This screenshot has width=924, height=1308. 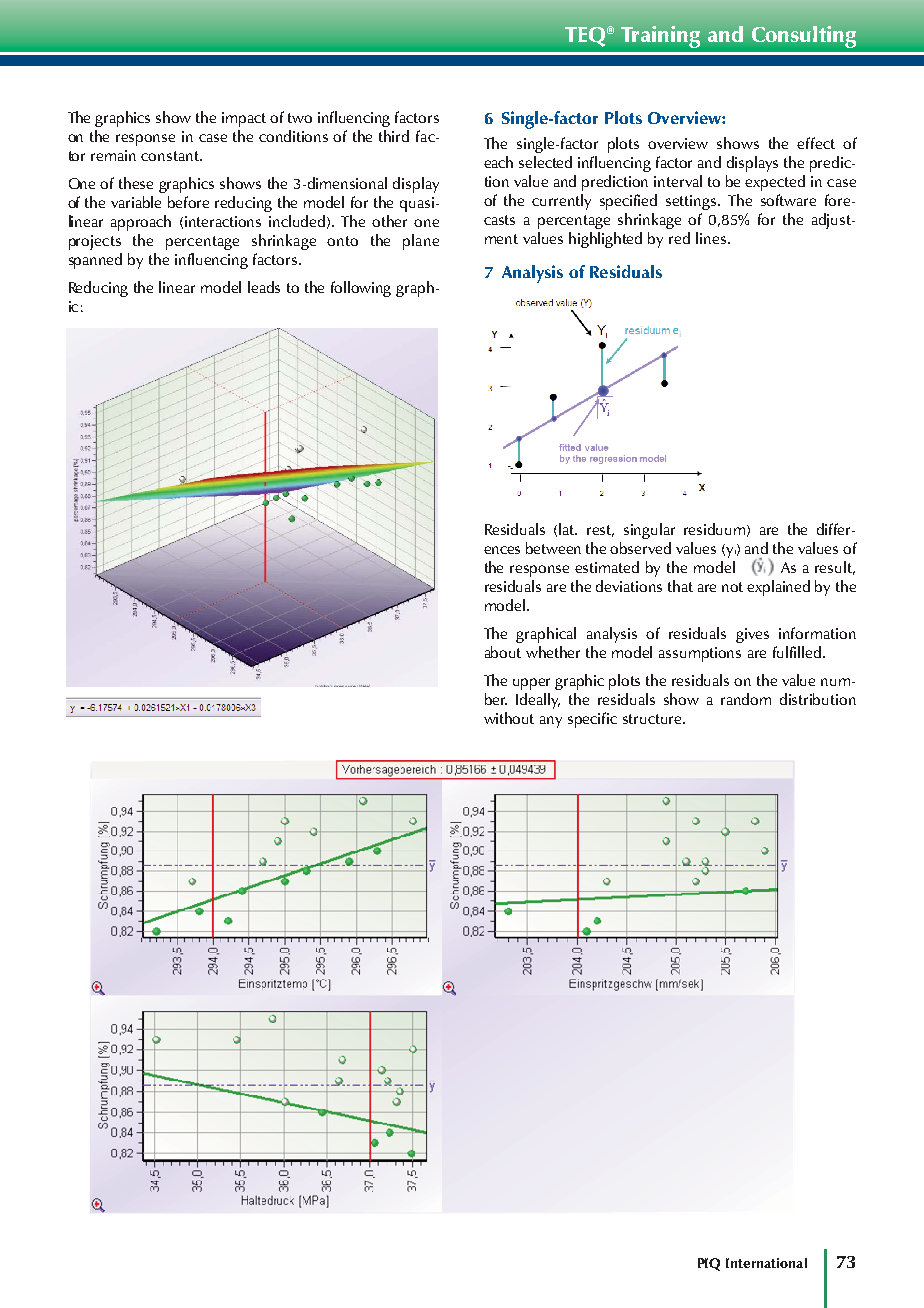 I want to click on without, so click(x=509, y=718).
